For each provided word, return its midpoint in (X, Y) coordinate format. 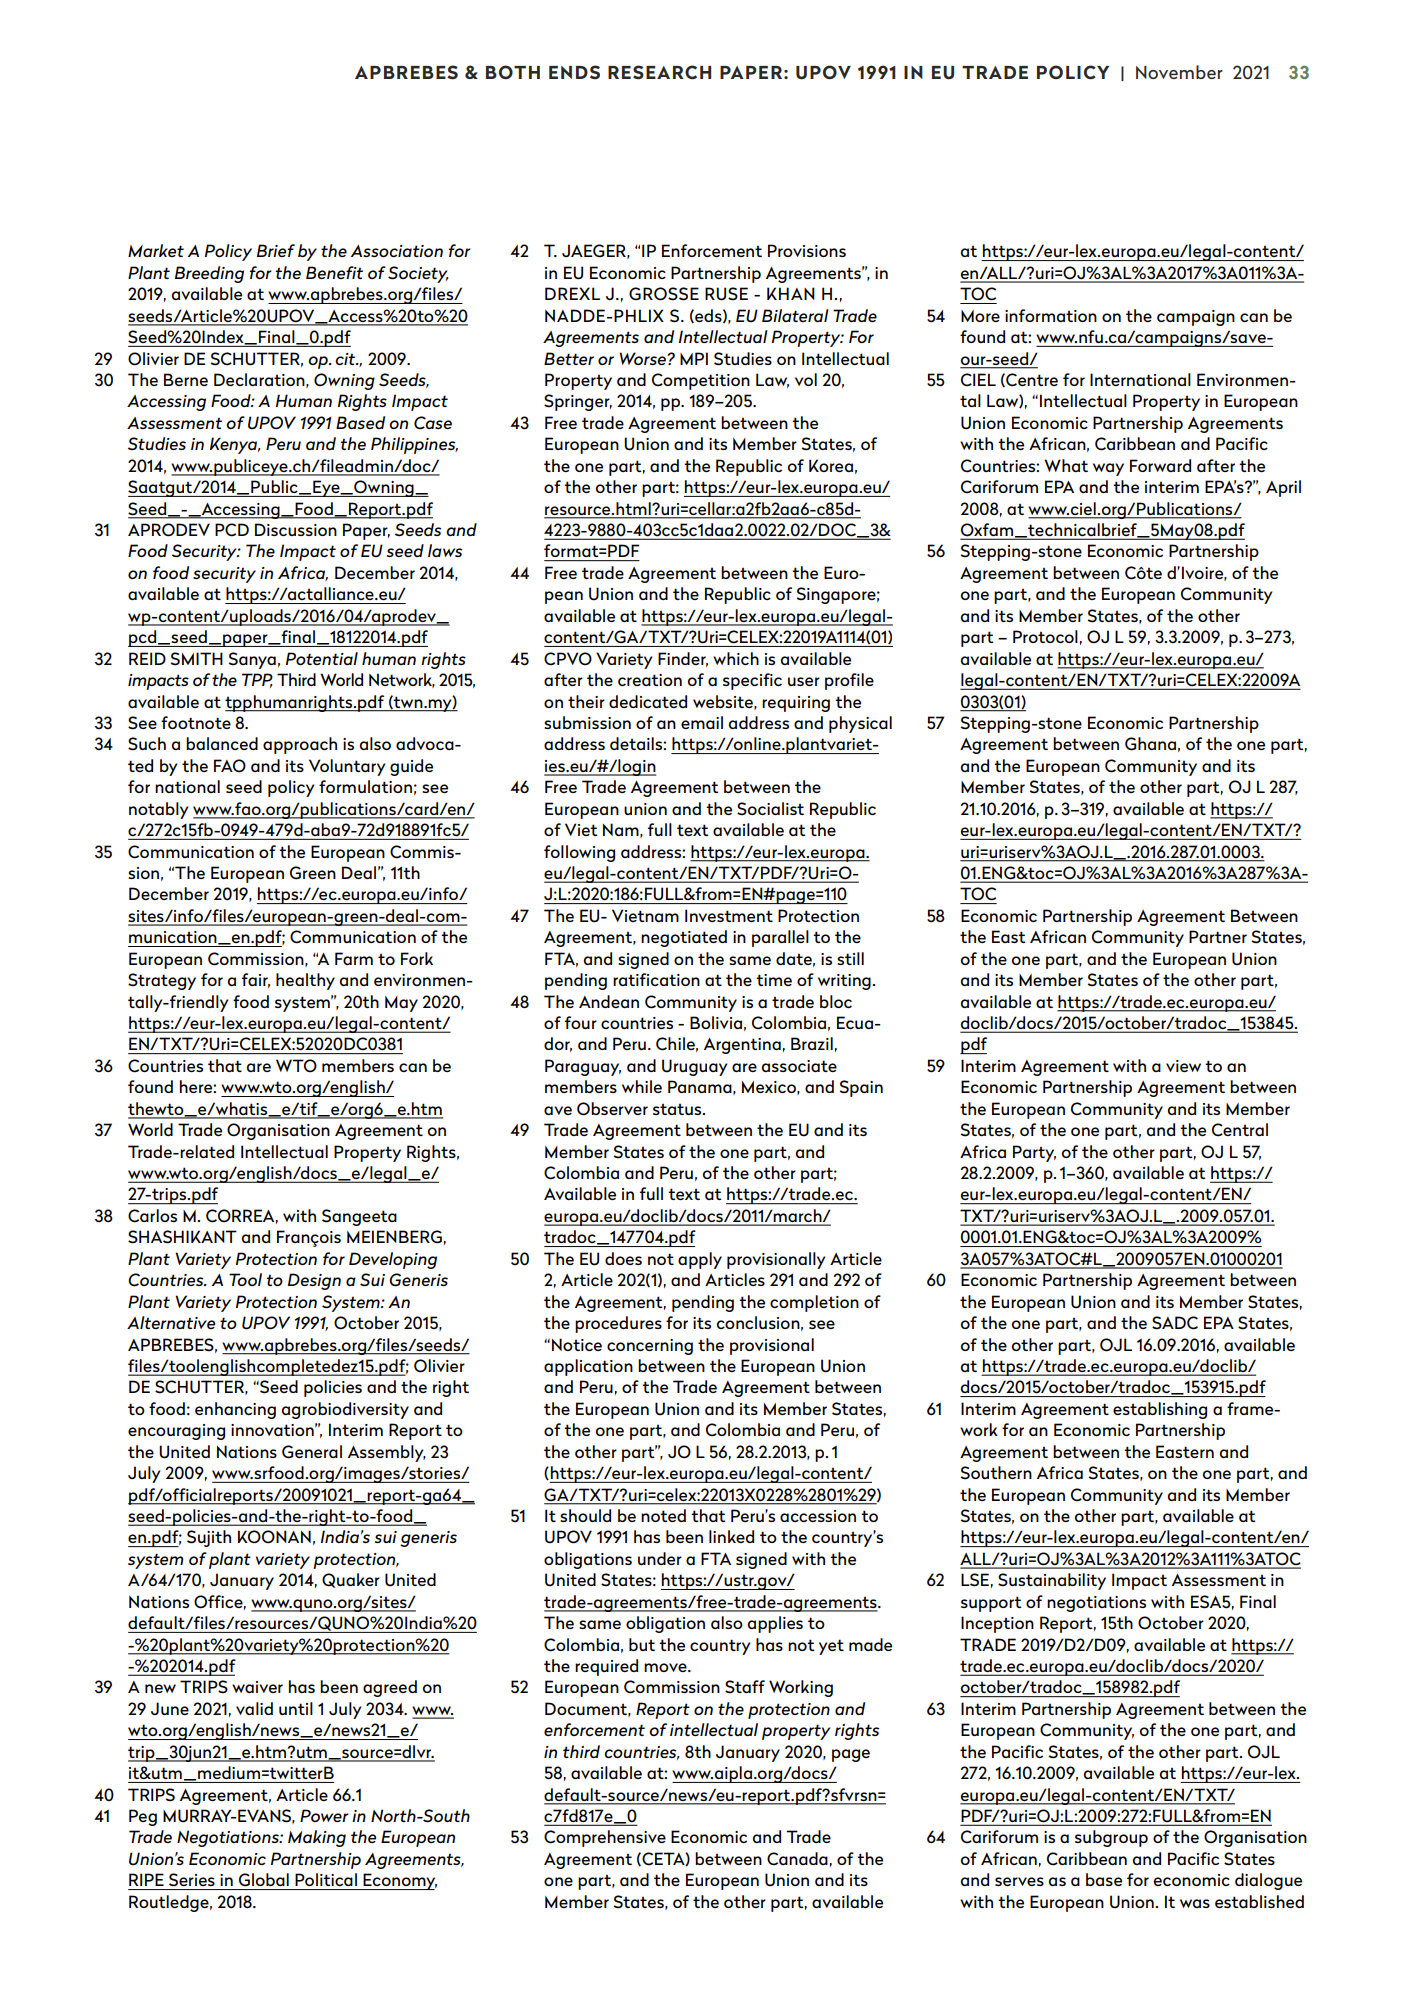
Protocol (1045, 636)
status (678, 1109)
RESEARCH (659, 72)
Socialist (770, 809)
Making (317, 1838)
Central (1240, 1130)
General (312, 1452)
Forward (1160, 465)
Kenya (235, 445)
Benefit (334, 272)
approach (300, 745)
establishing (1160, 1410)
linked (731, 1536)
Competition (701, 381)
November (1179, 72)
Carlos (152, 1216)
